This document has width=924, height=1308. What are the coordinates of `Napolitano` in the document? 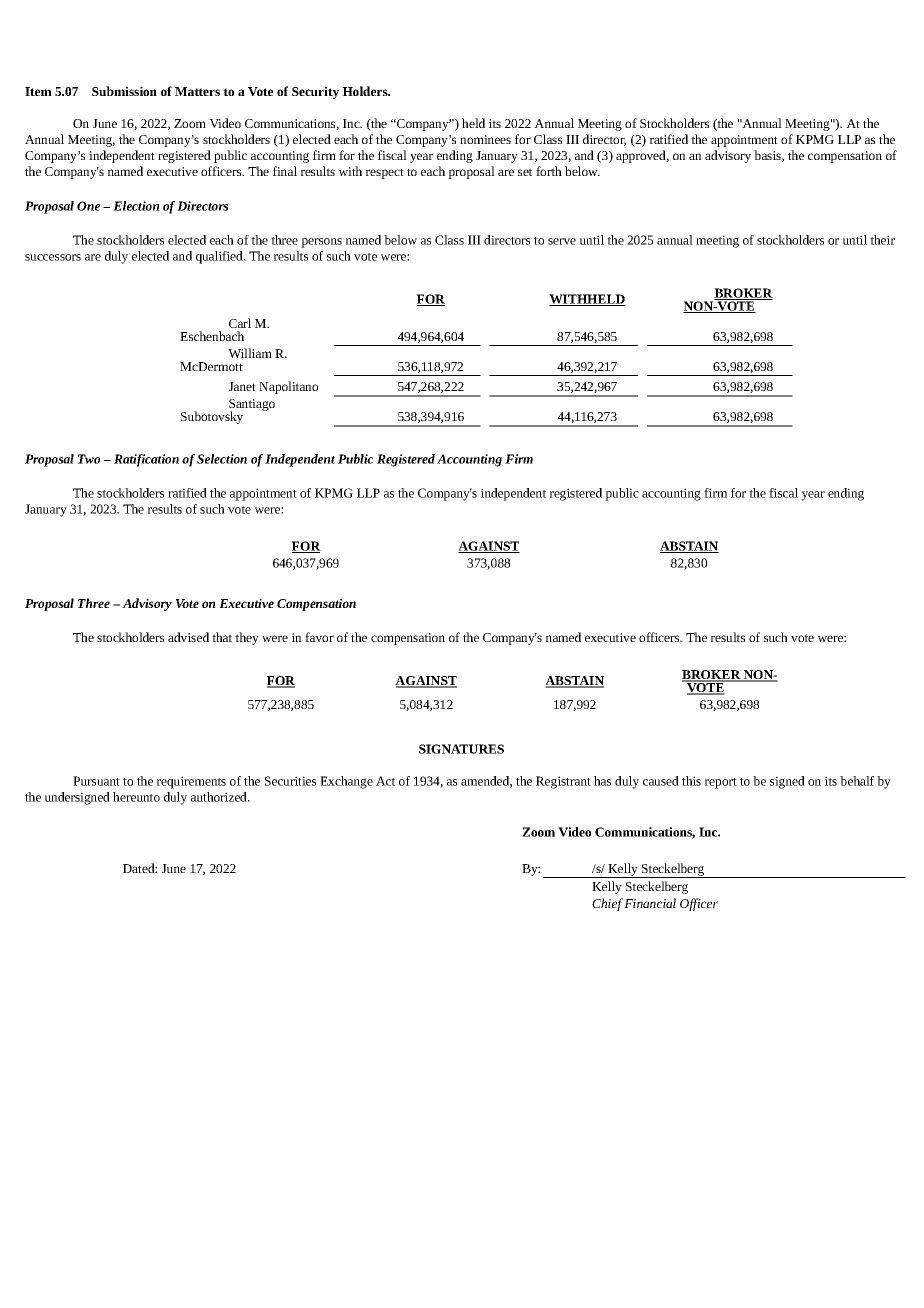 It's located at (288, 387).
